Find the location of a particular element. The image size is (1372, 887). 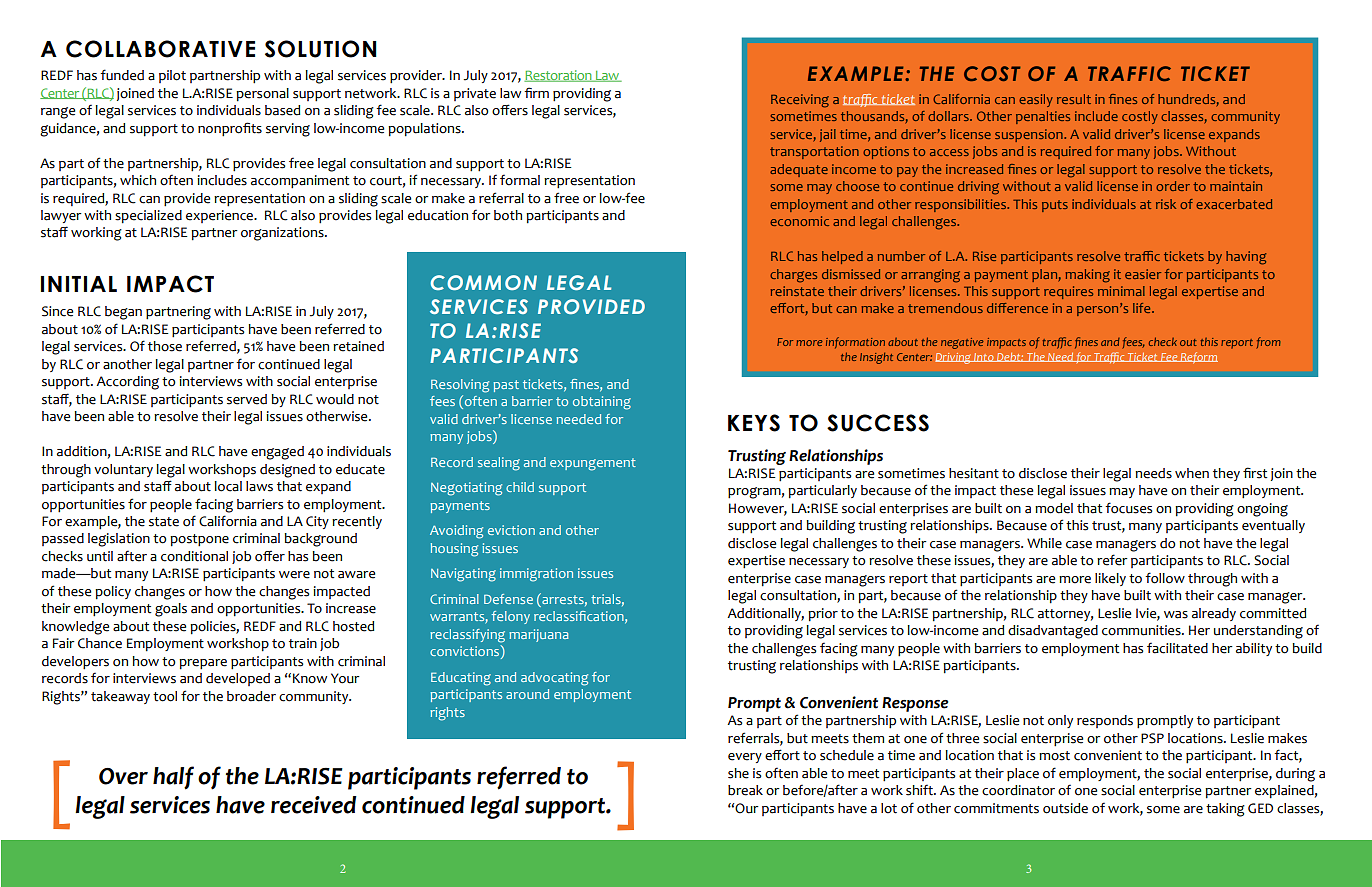

charges is located at coordinates (793, 276).
